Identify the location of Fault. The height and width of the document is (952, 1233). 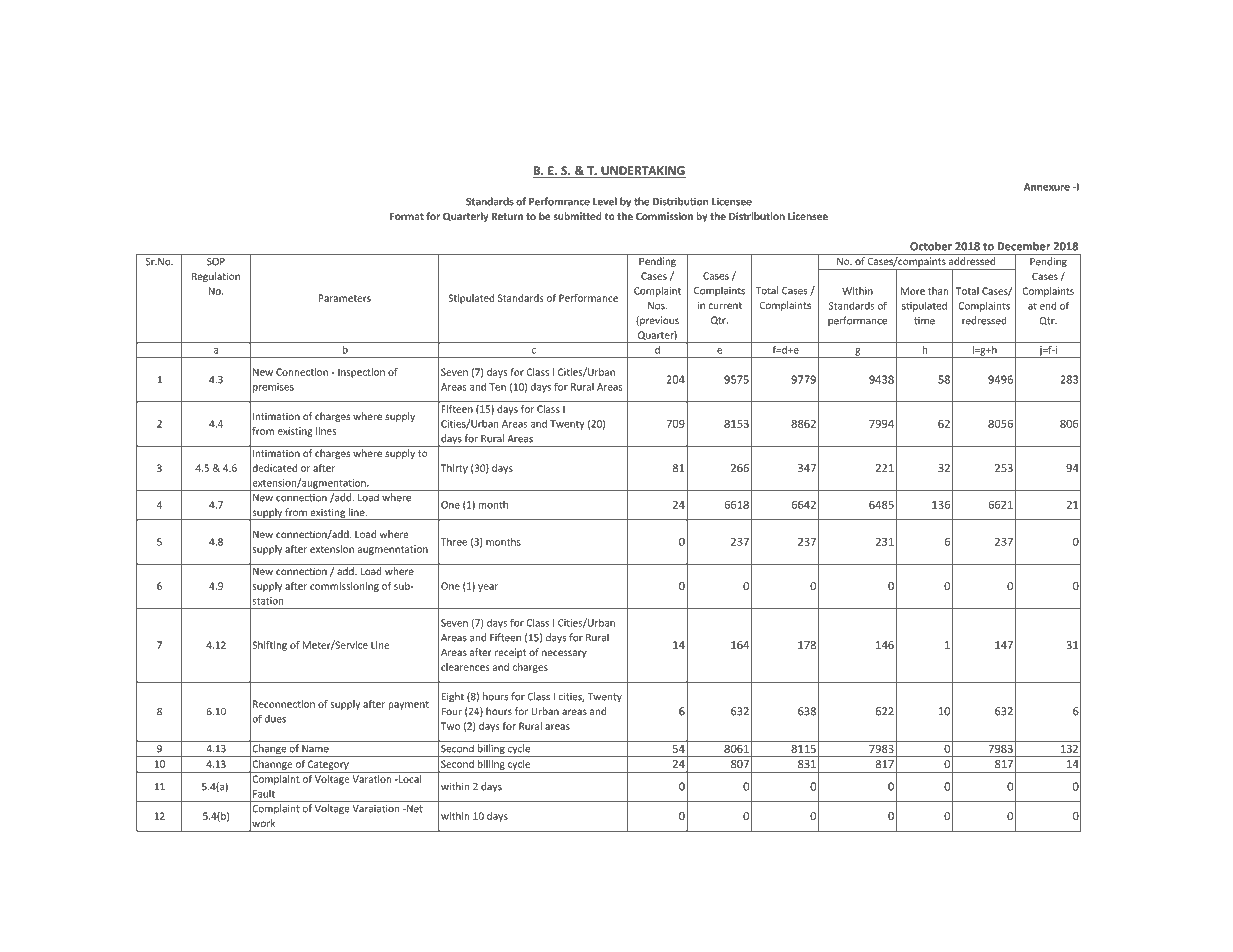
(264, 794).
